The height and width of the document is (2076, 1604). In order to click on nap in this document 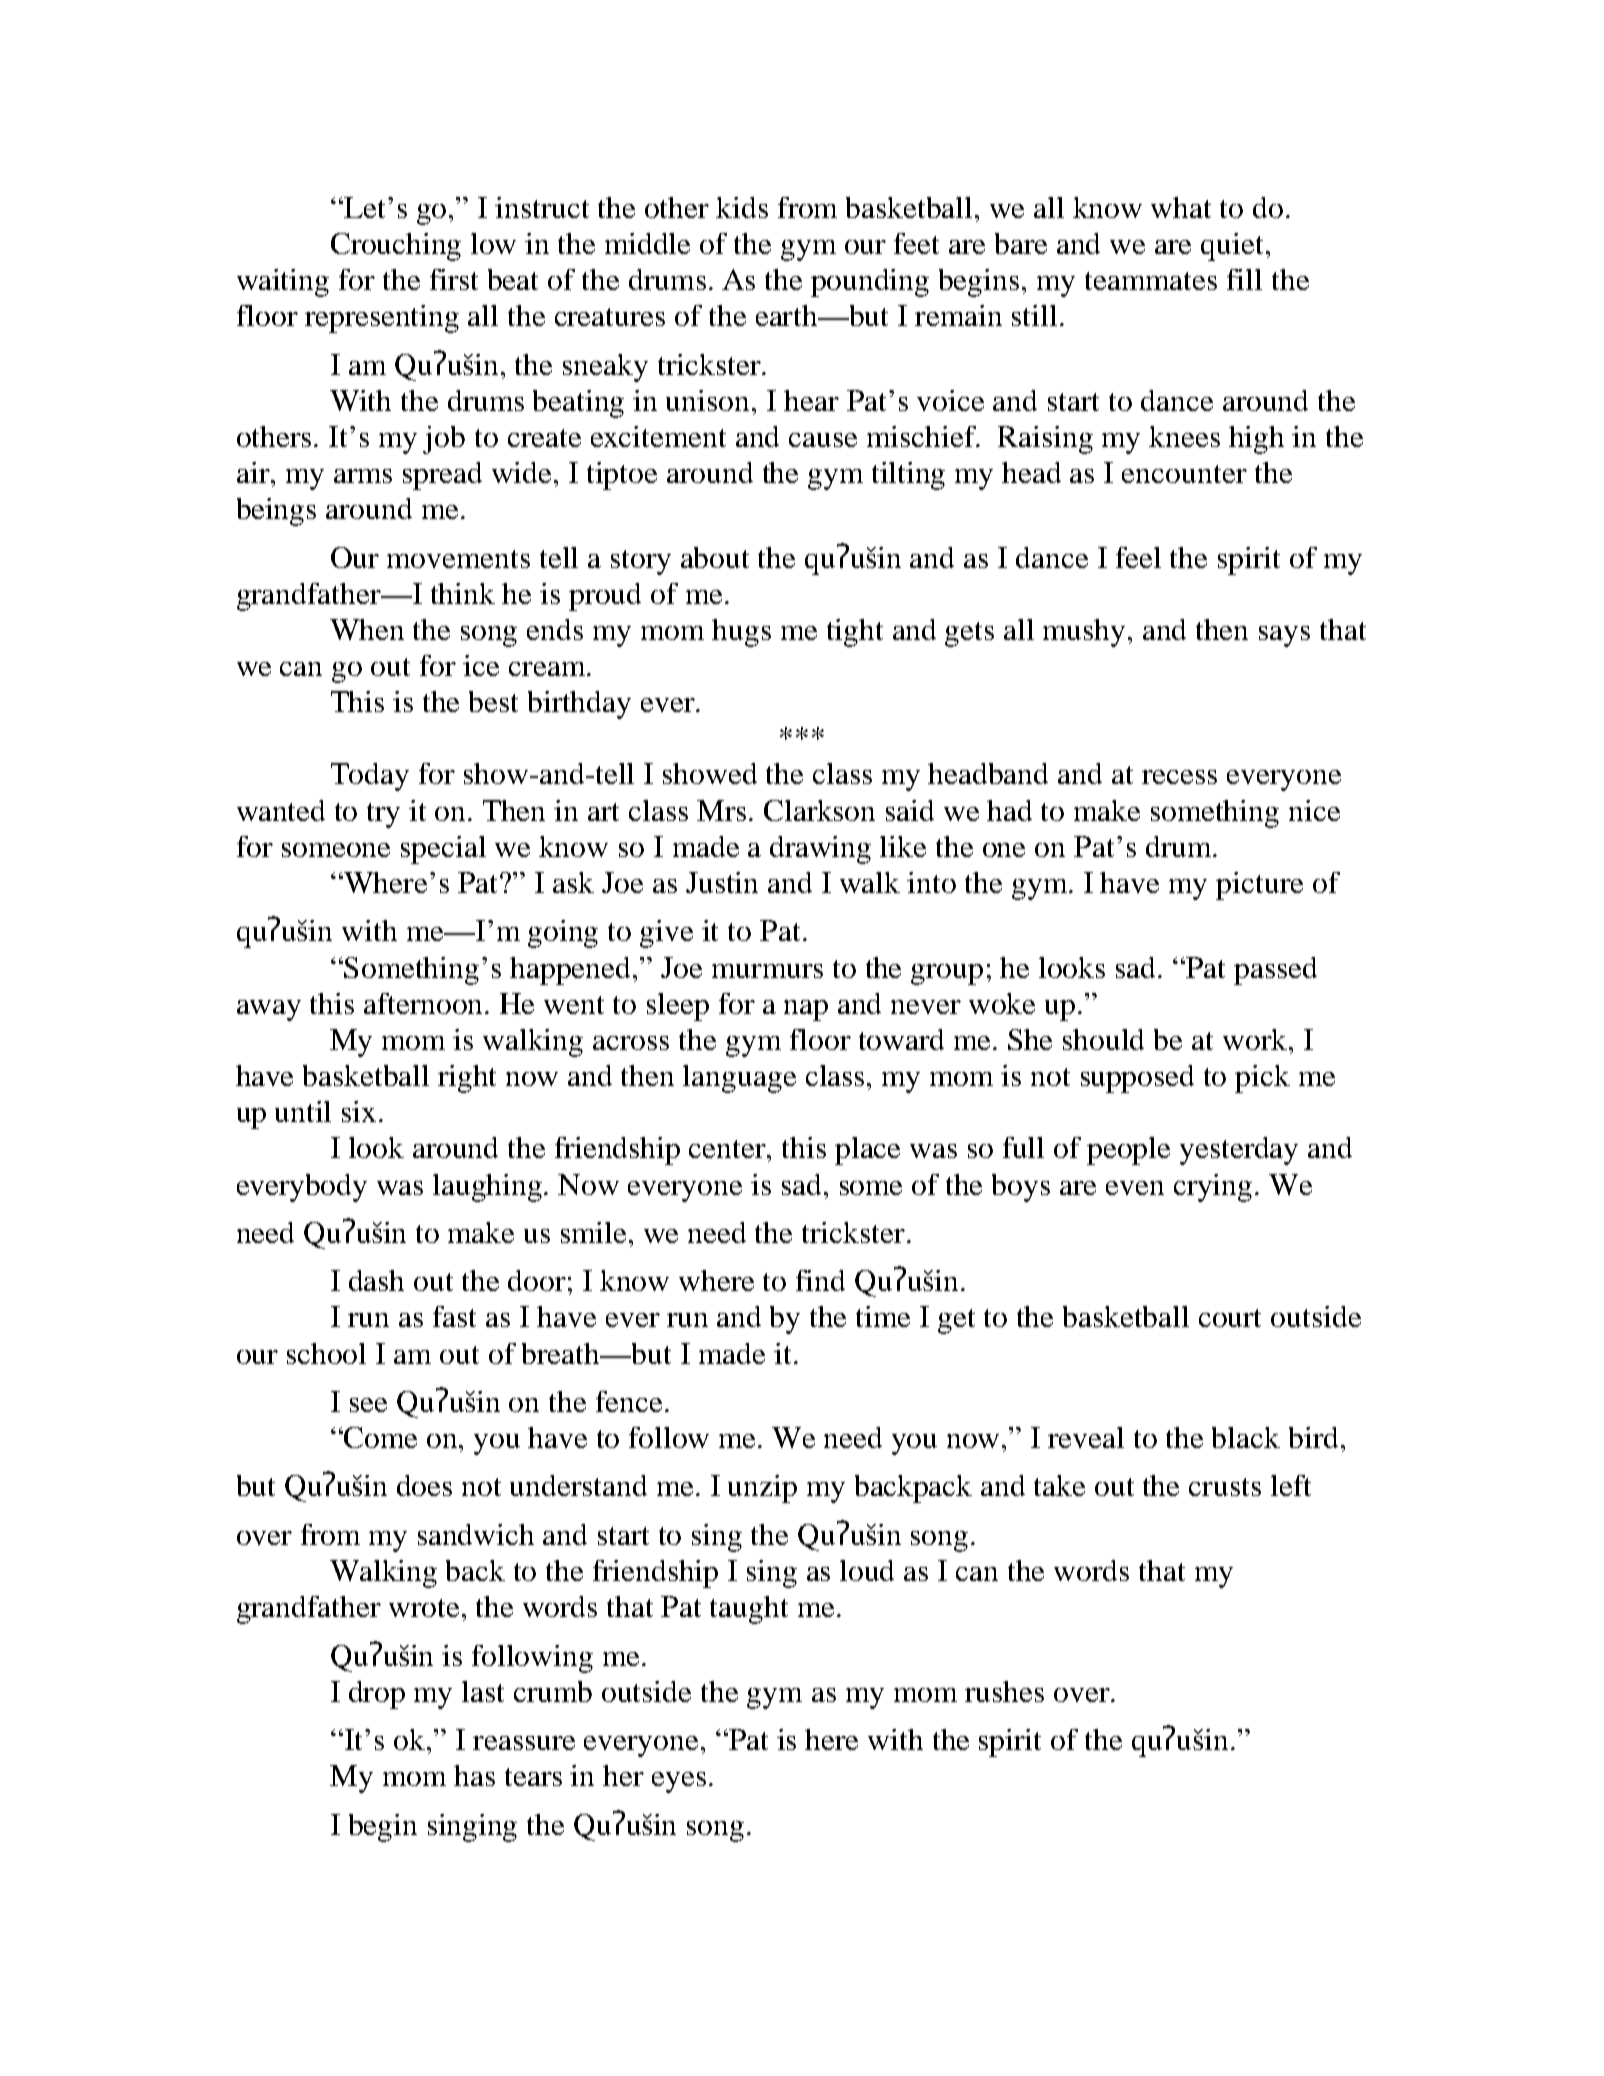, I will do `click(806, 1010)`.
